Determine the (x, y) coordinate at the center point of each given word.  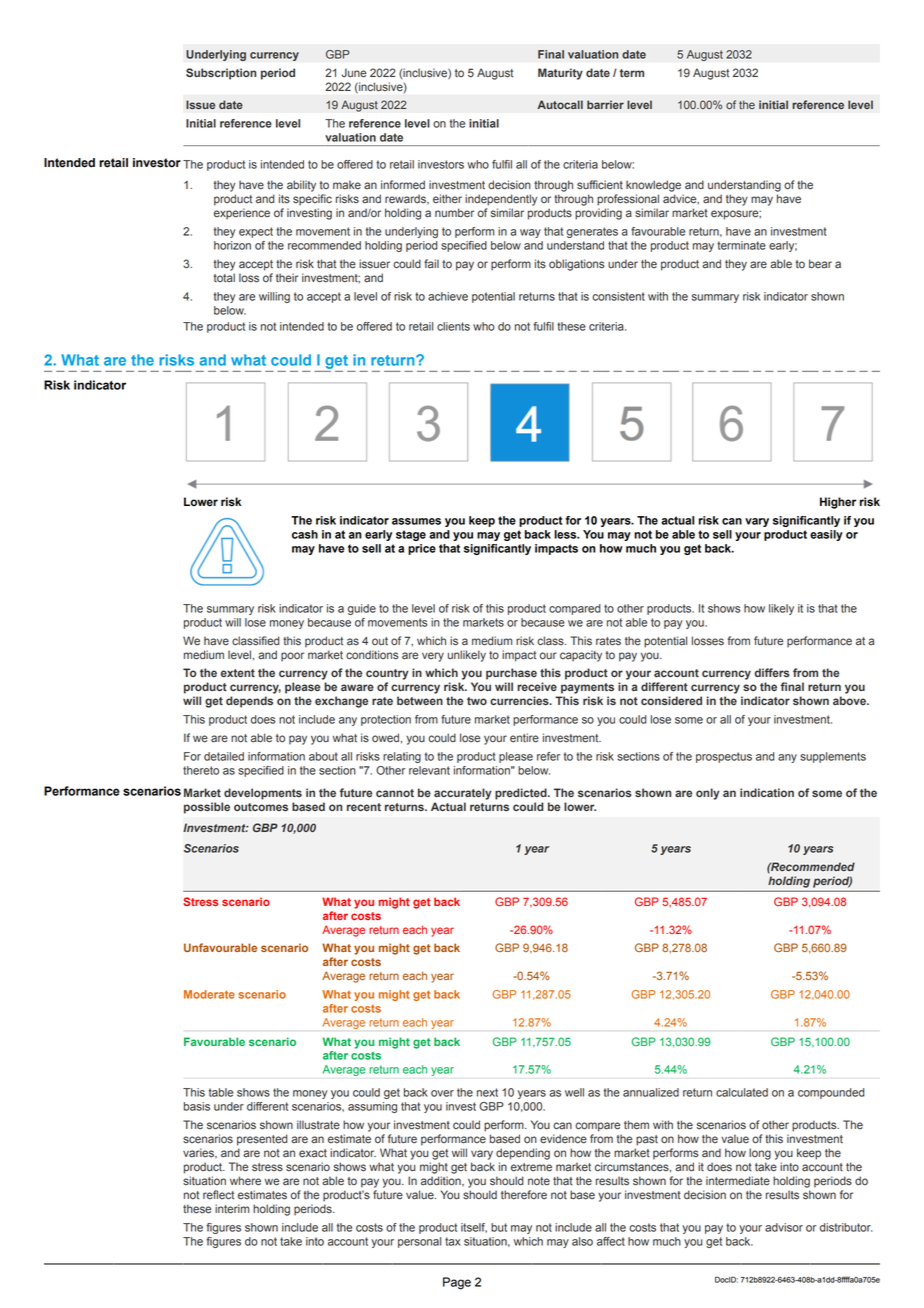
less (566, 534)
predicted (522, 794)
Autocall (560, 104)
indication (767, 792)
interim (232, 1209)
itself (474, 1228)
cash (305, 534)
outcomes (261, 807)
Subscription (221, 74)
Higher (838, 503)
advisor (784, 1227)
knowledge (653, 186)
